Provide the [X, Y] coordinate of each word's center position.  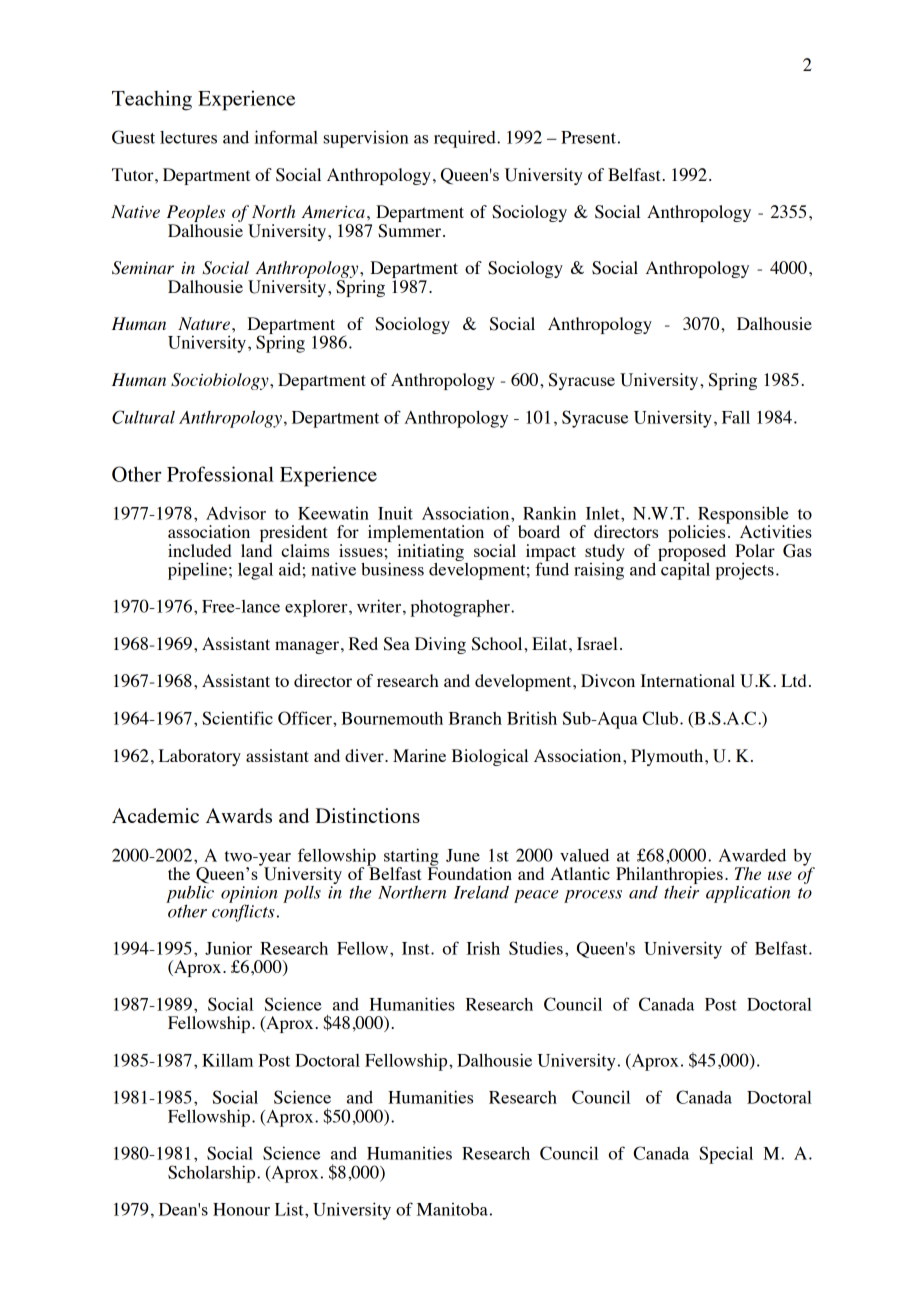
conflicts [243, 912]
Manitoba [452, 1209]
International [688, 680]
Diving [440, 645]
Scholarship [213, 1174]
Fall [736, 417]
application [748, 894]
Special [726, 1155]
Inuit [395, 513]
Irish [483, 948]
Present [588, 137]
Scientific [237, 718]
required [466, 139]
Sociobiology [221, 381]
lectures [188, 137]
